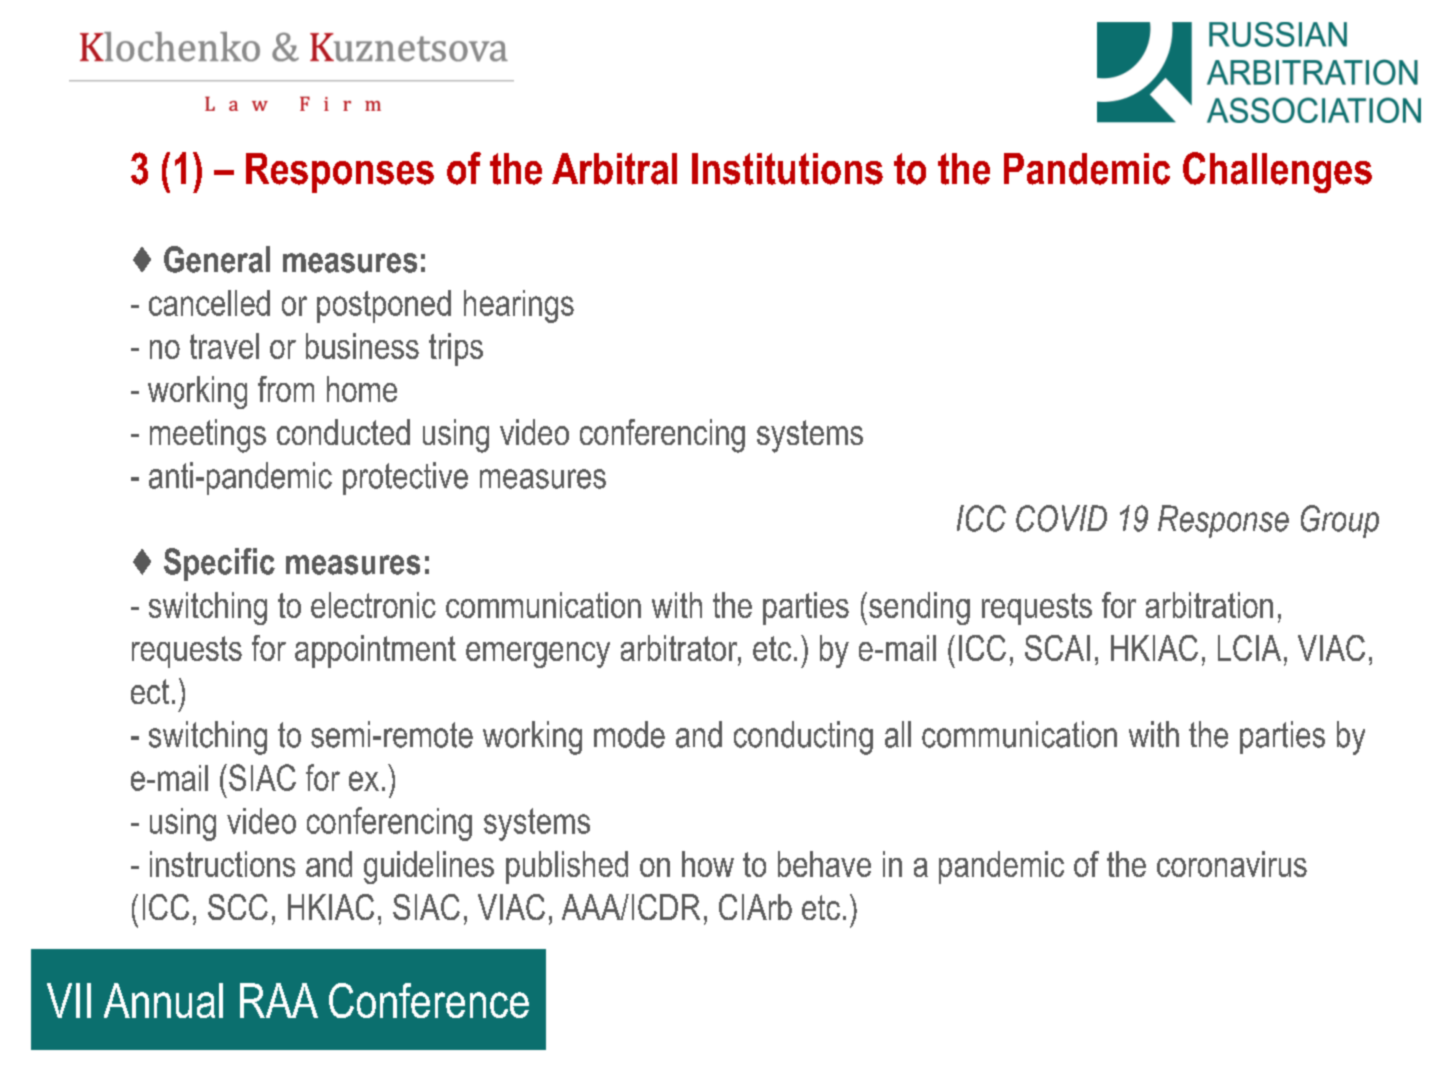 The height and width of the screenshot is (1079, 1439). What do you see at coordinates (1232, 864) in the screenshot?
I see `coronavirus` at bounding box center [1232, 864].
